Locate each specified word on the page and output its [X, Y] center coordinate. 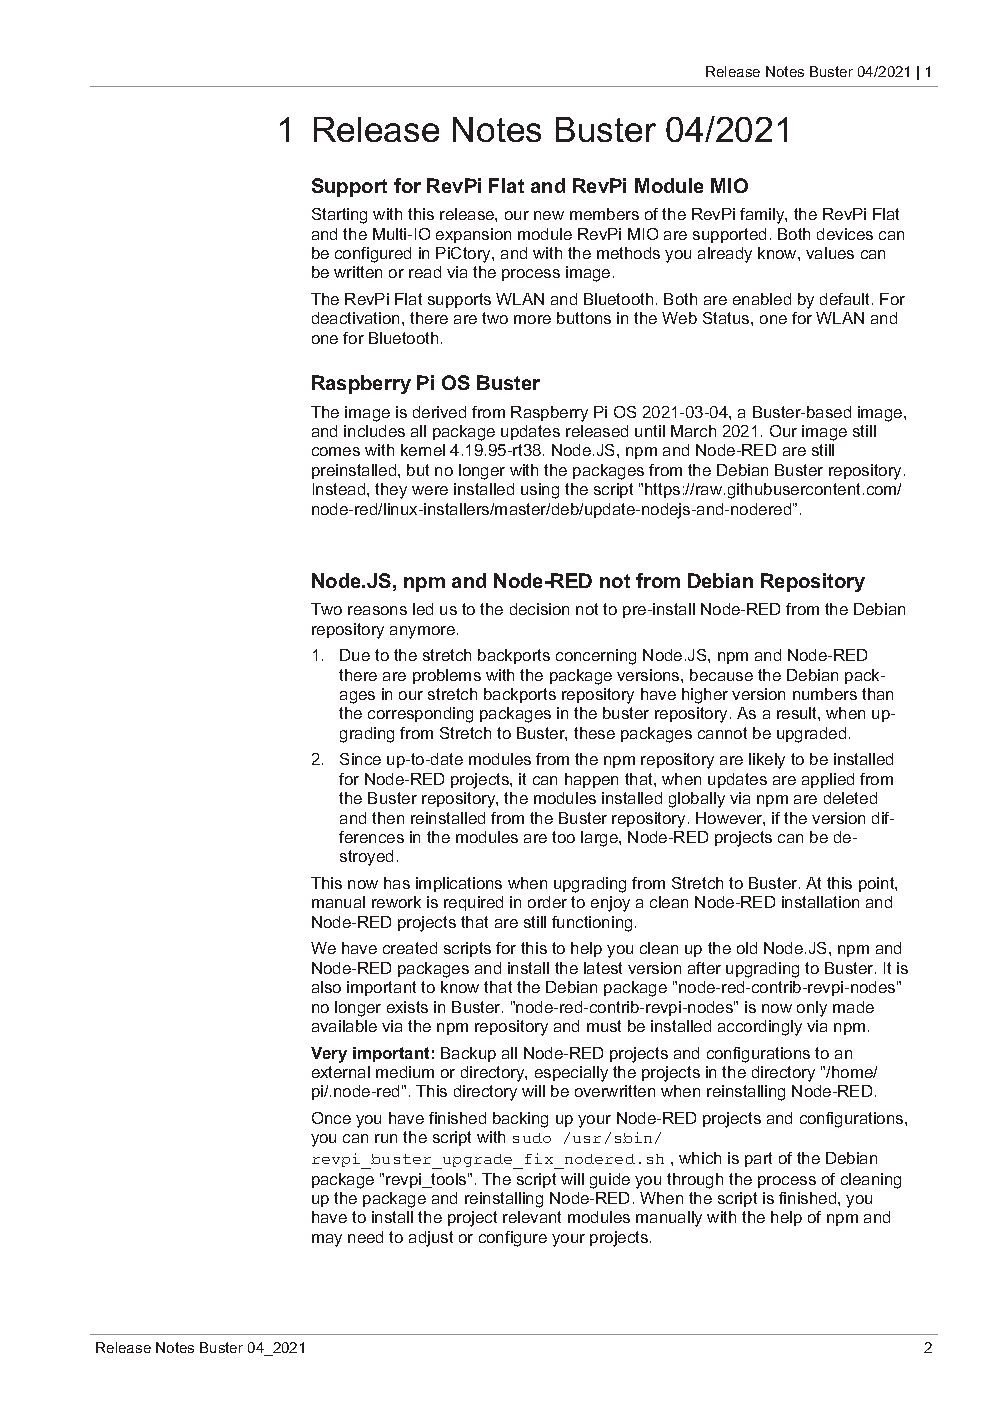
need [365, 1237]
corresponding [420, 715]
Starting [339, 216]
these [594, 733]
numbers [825, 694]
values [830, 253]
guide [610, 1181]
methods [628, 253]
